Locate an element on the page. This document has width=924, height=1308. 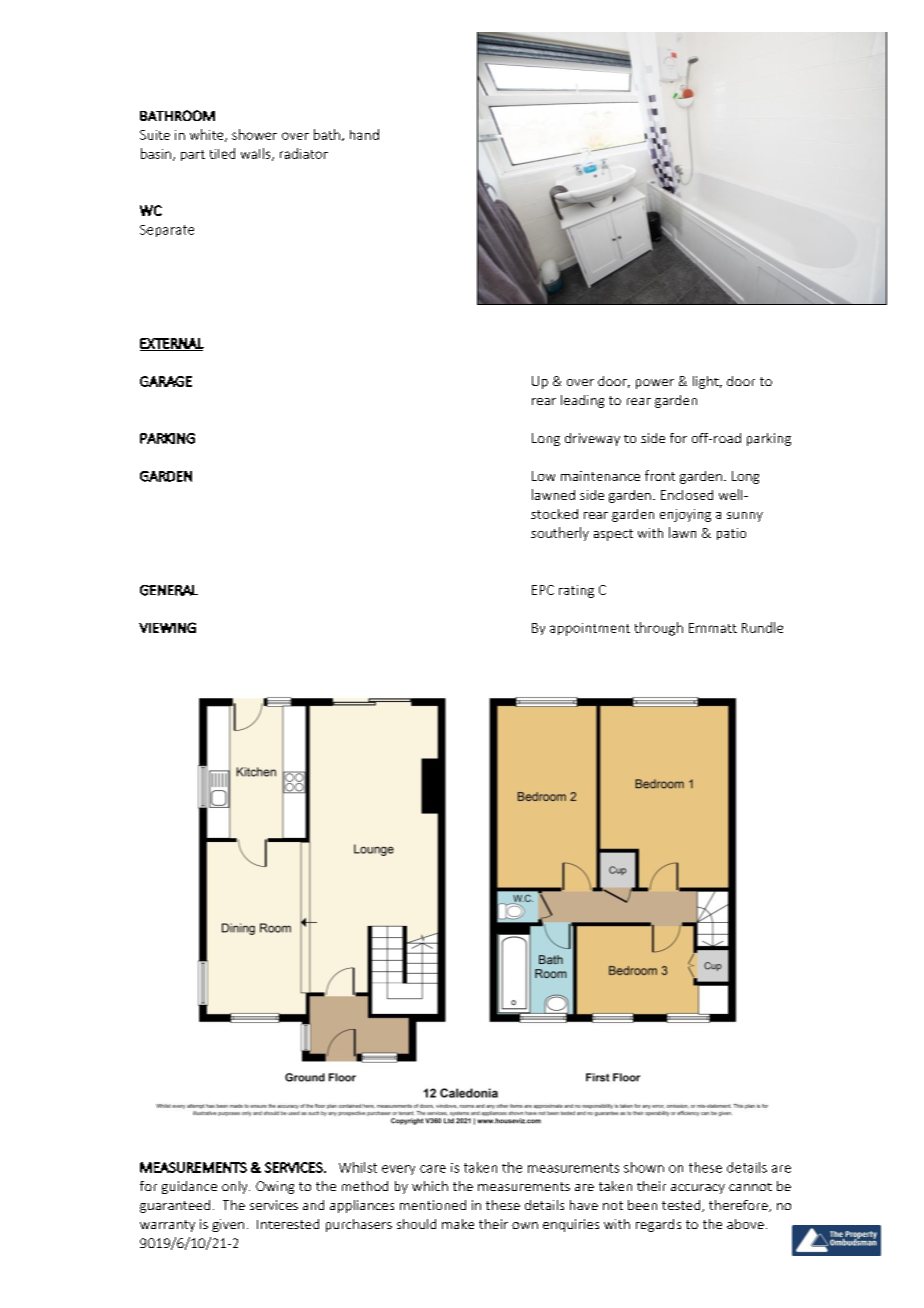
power is located at coordinates (655, 384).
